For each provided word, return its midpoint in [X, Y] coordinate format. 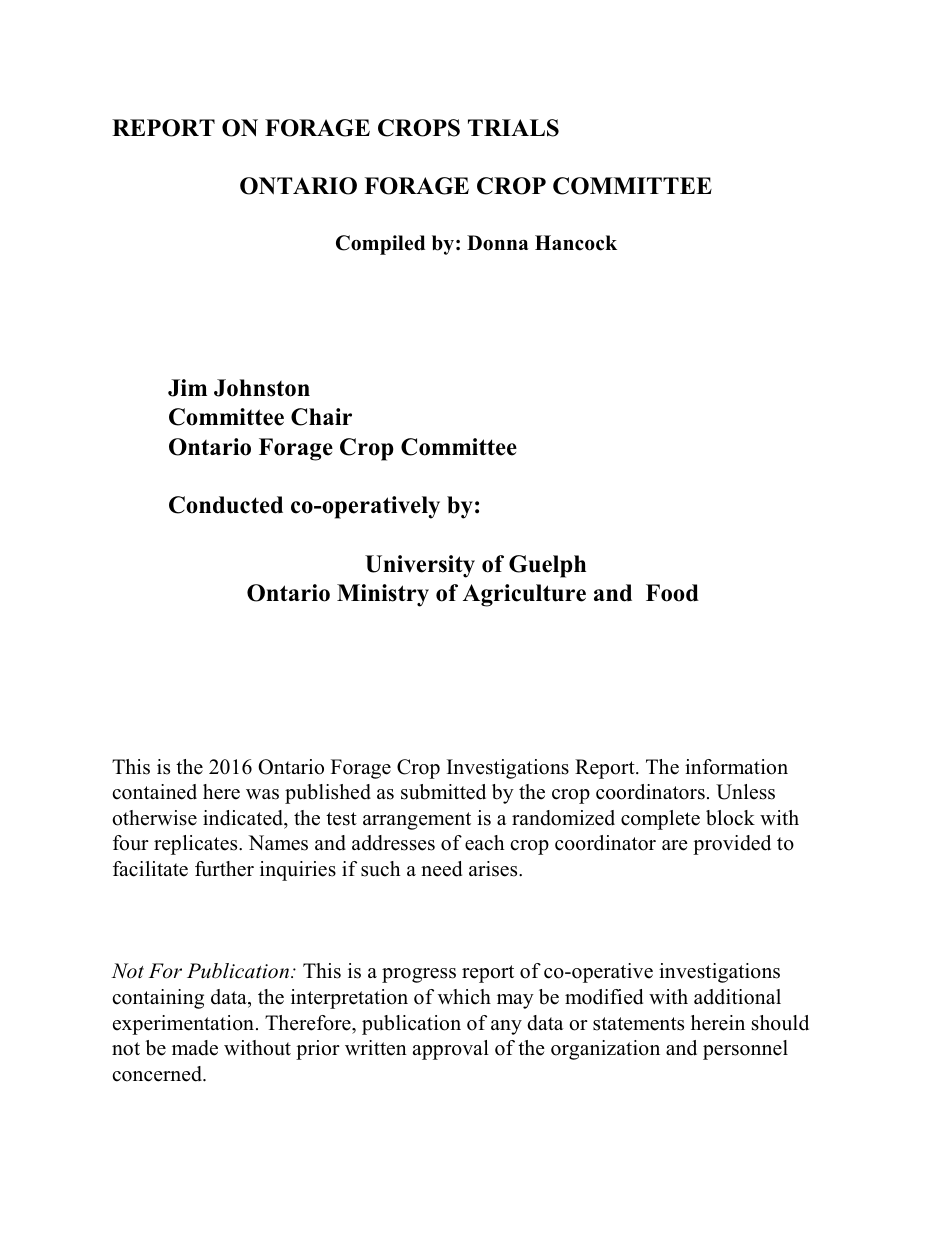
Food [672, 593]
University [420, 566]
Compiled [380, 245]
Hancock [576, 243]
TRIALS [513, 128]
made [195, 1048]
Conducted [226, 505]
